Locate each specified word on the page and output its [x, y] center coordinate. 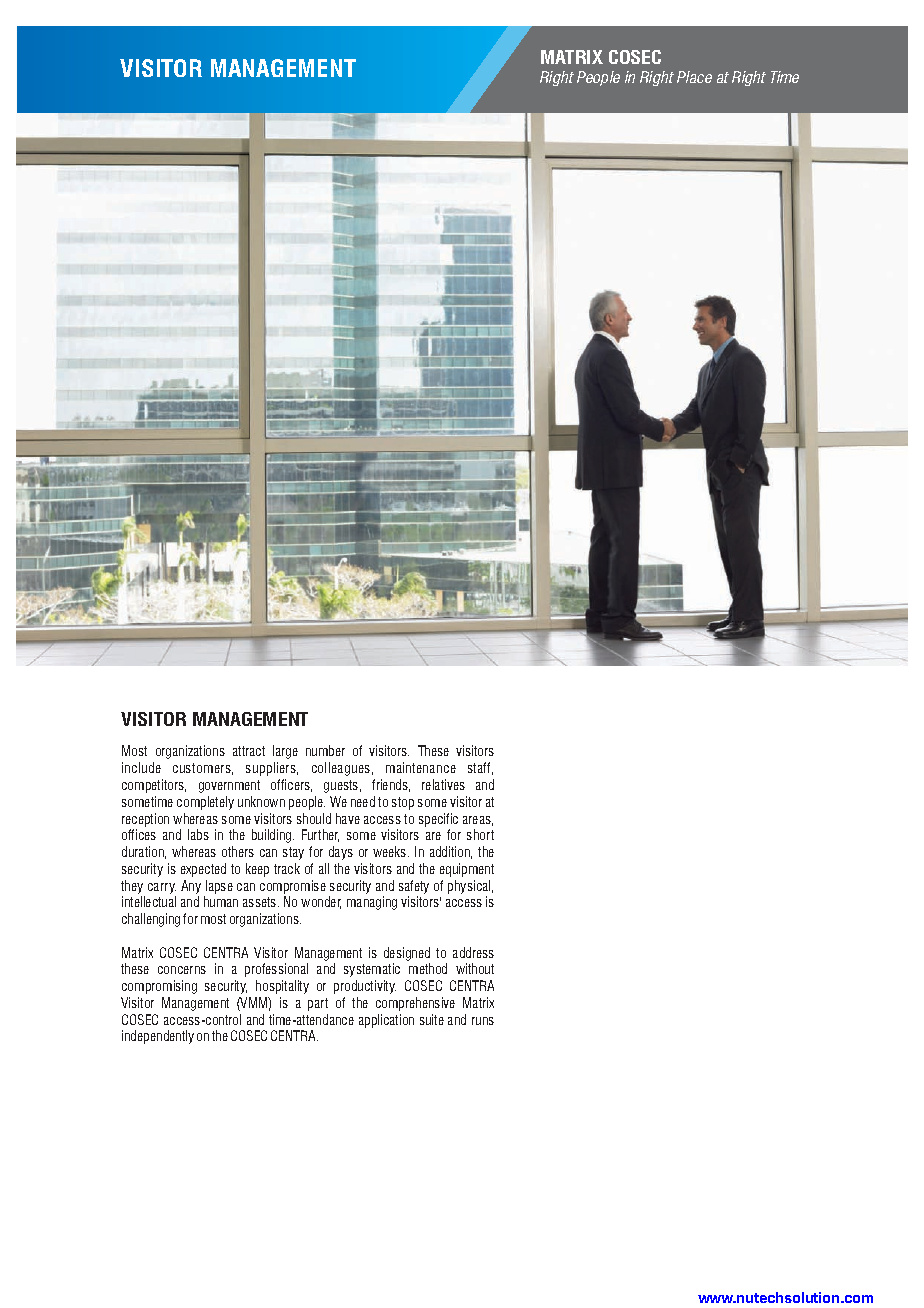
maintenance [421, 767]
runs [483, 1021]
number [325, 750]
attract [249, 751]
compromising [159, 987]
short [480, 834]
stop [403, 803]
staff [480, 768]
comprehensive [415, 1004]
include [141, 767]
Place [694, 77]
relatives [443, 784]
